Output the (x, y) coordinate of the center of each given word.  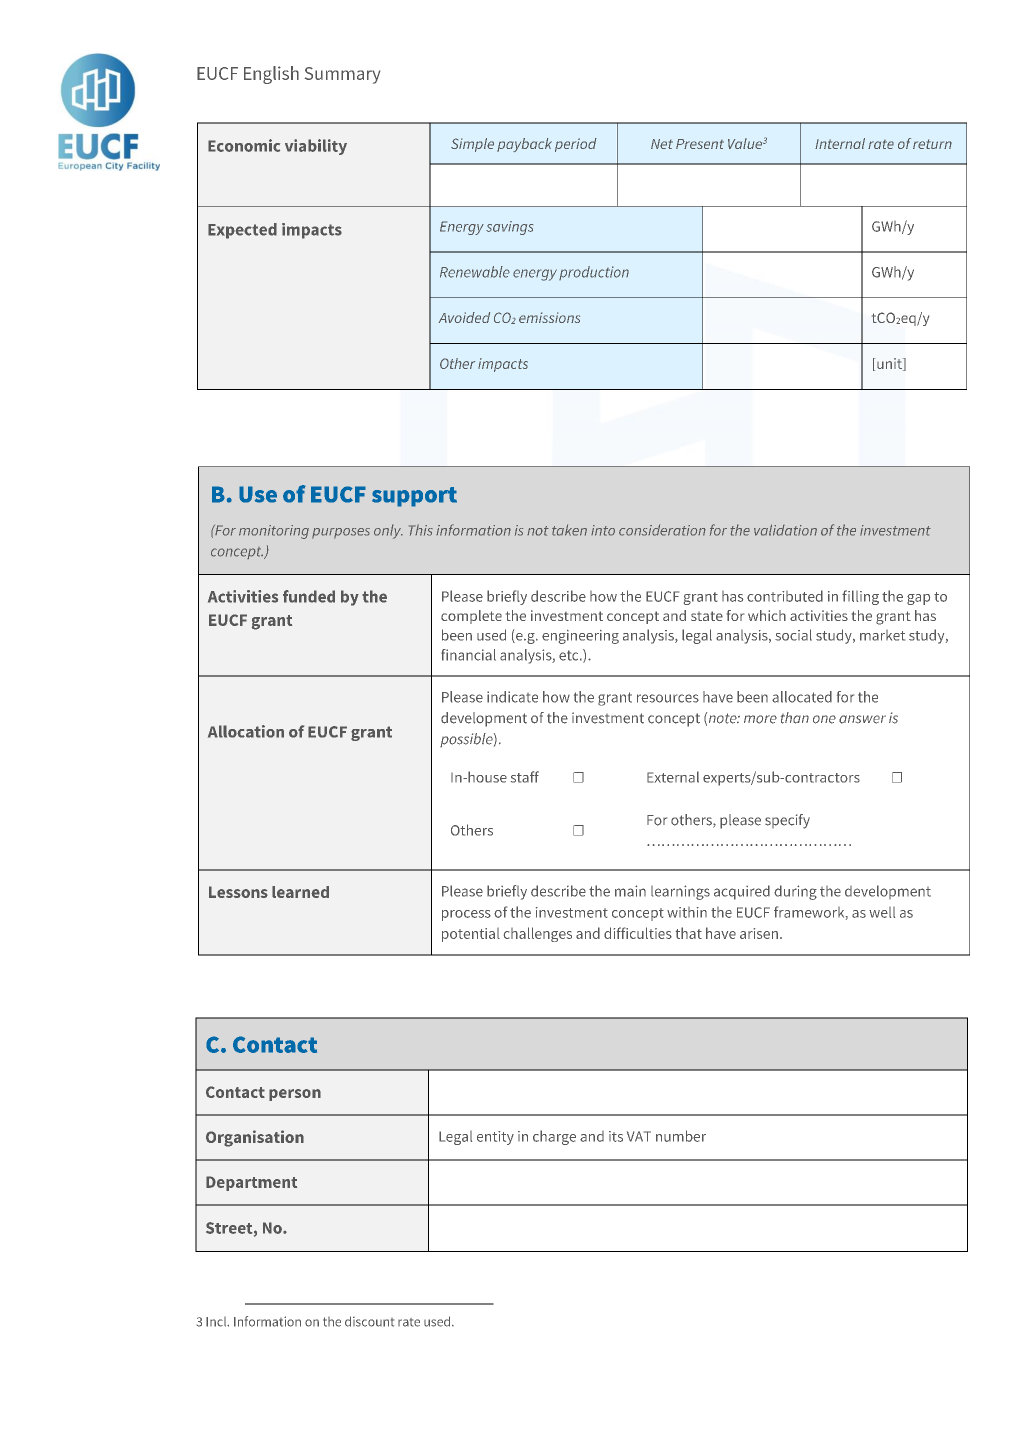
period (576, 145)
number (681, 1136)
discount (369, 1321)
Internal (840, 143)
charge (554, 1137)
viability (316, 147)
